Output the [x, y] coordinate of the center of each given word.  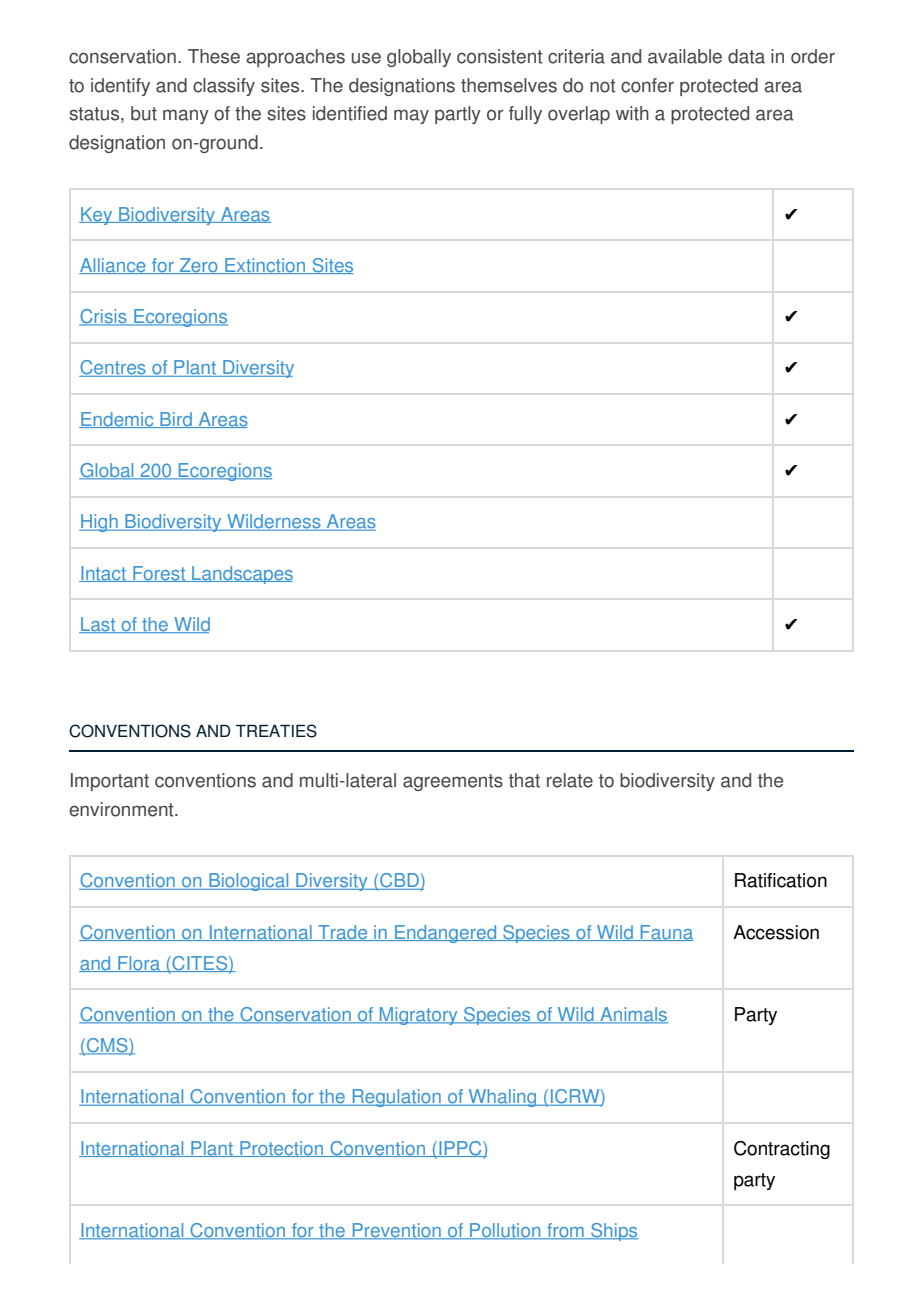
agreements [453, 782]
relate [570, 780]
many [186, 116]
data [746, 56]
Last [98, 625]
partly [458, 115]
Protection [282, 1149]
